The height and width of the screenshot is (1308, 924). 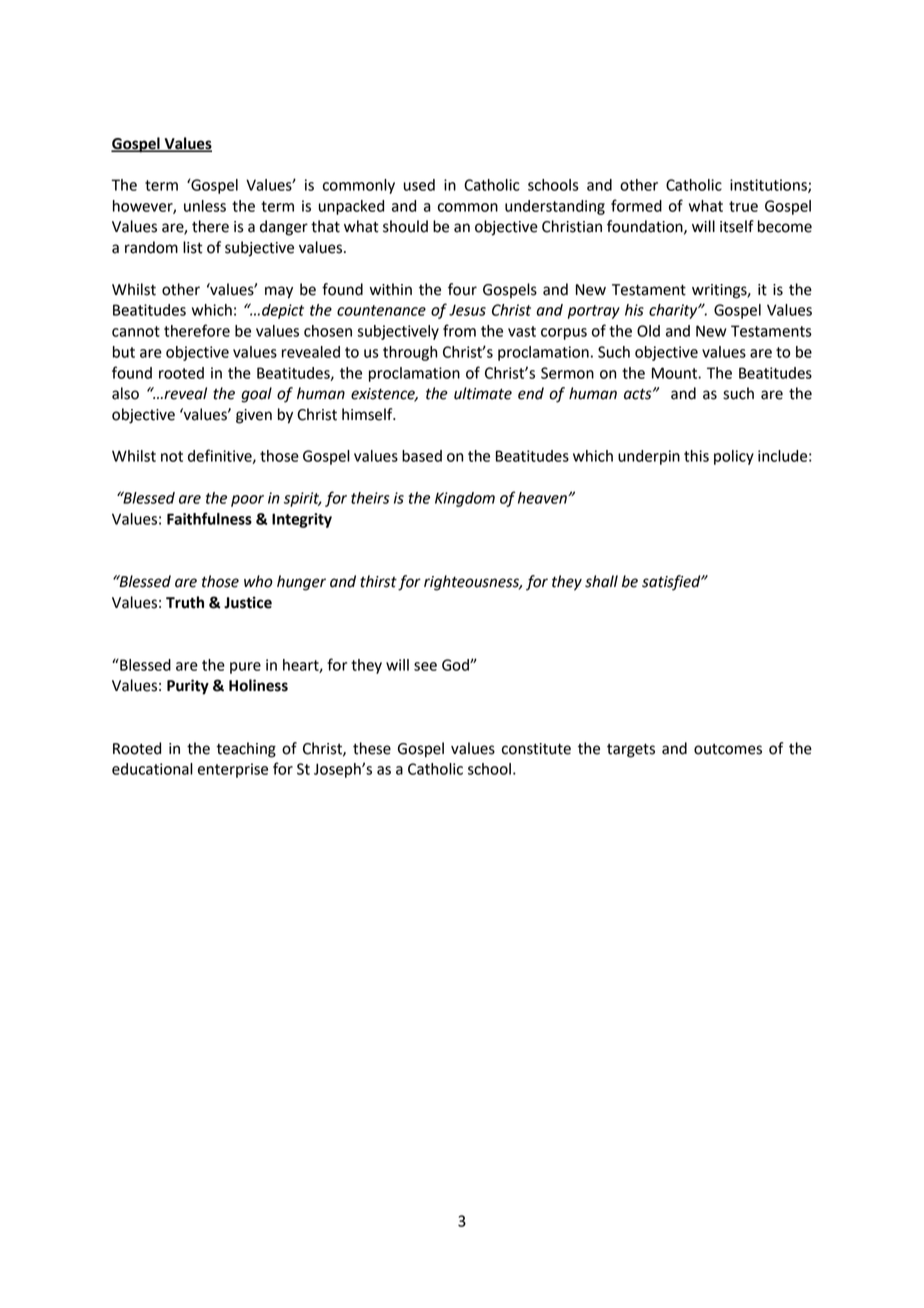 I want to click on this, so click(x=696, y=456).
